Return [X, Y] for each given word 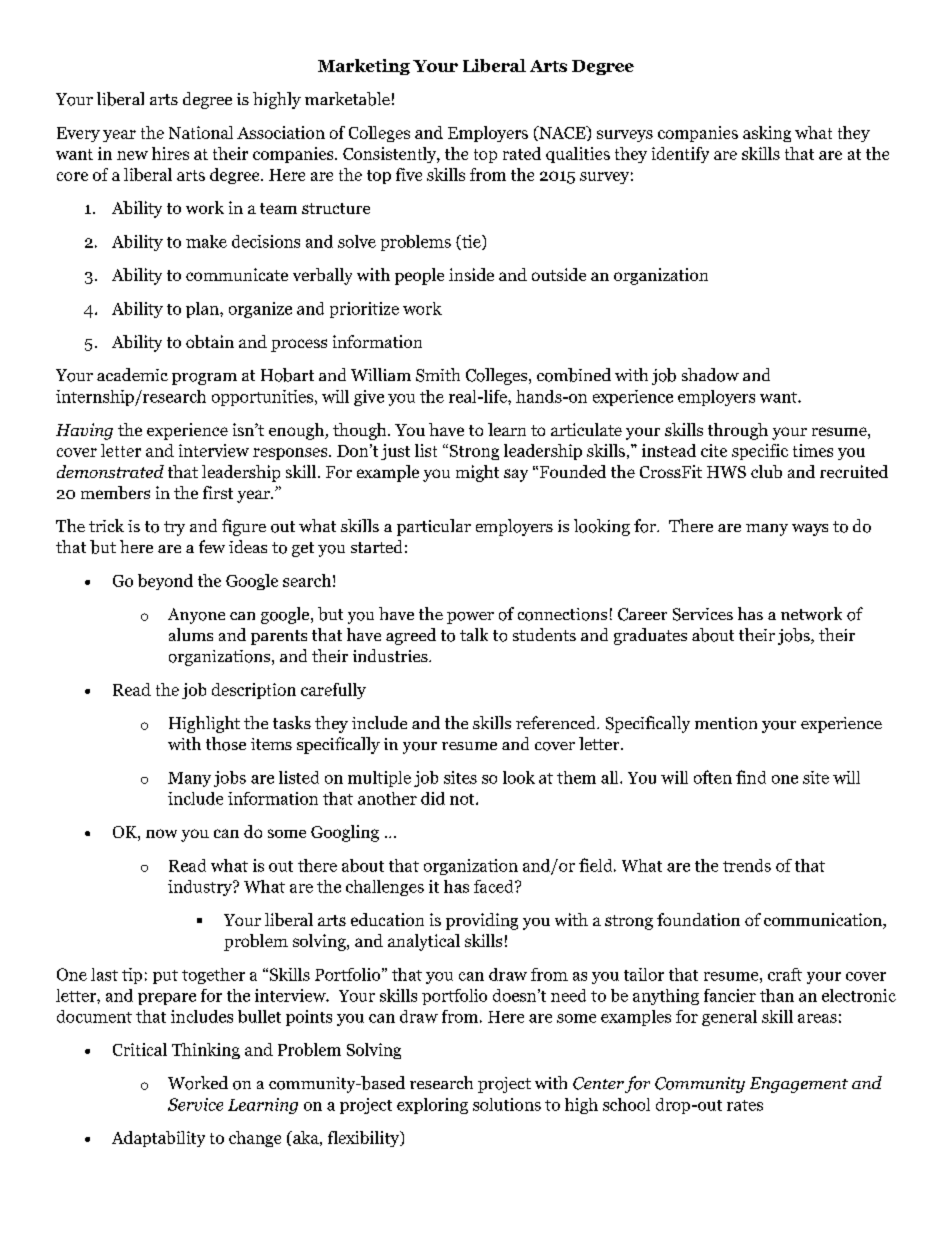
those [226, 744]
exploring [432, 1106]
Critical [140, 1049]
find [751, 777]
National [201, 132]
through [738, 431]
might [477, 473]
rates [745, 1105]
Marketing [364, 67]
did [433, 798]
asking [767, 134]
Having [84, 431]
